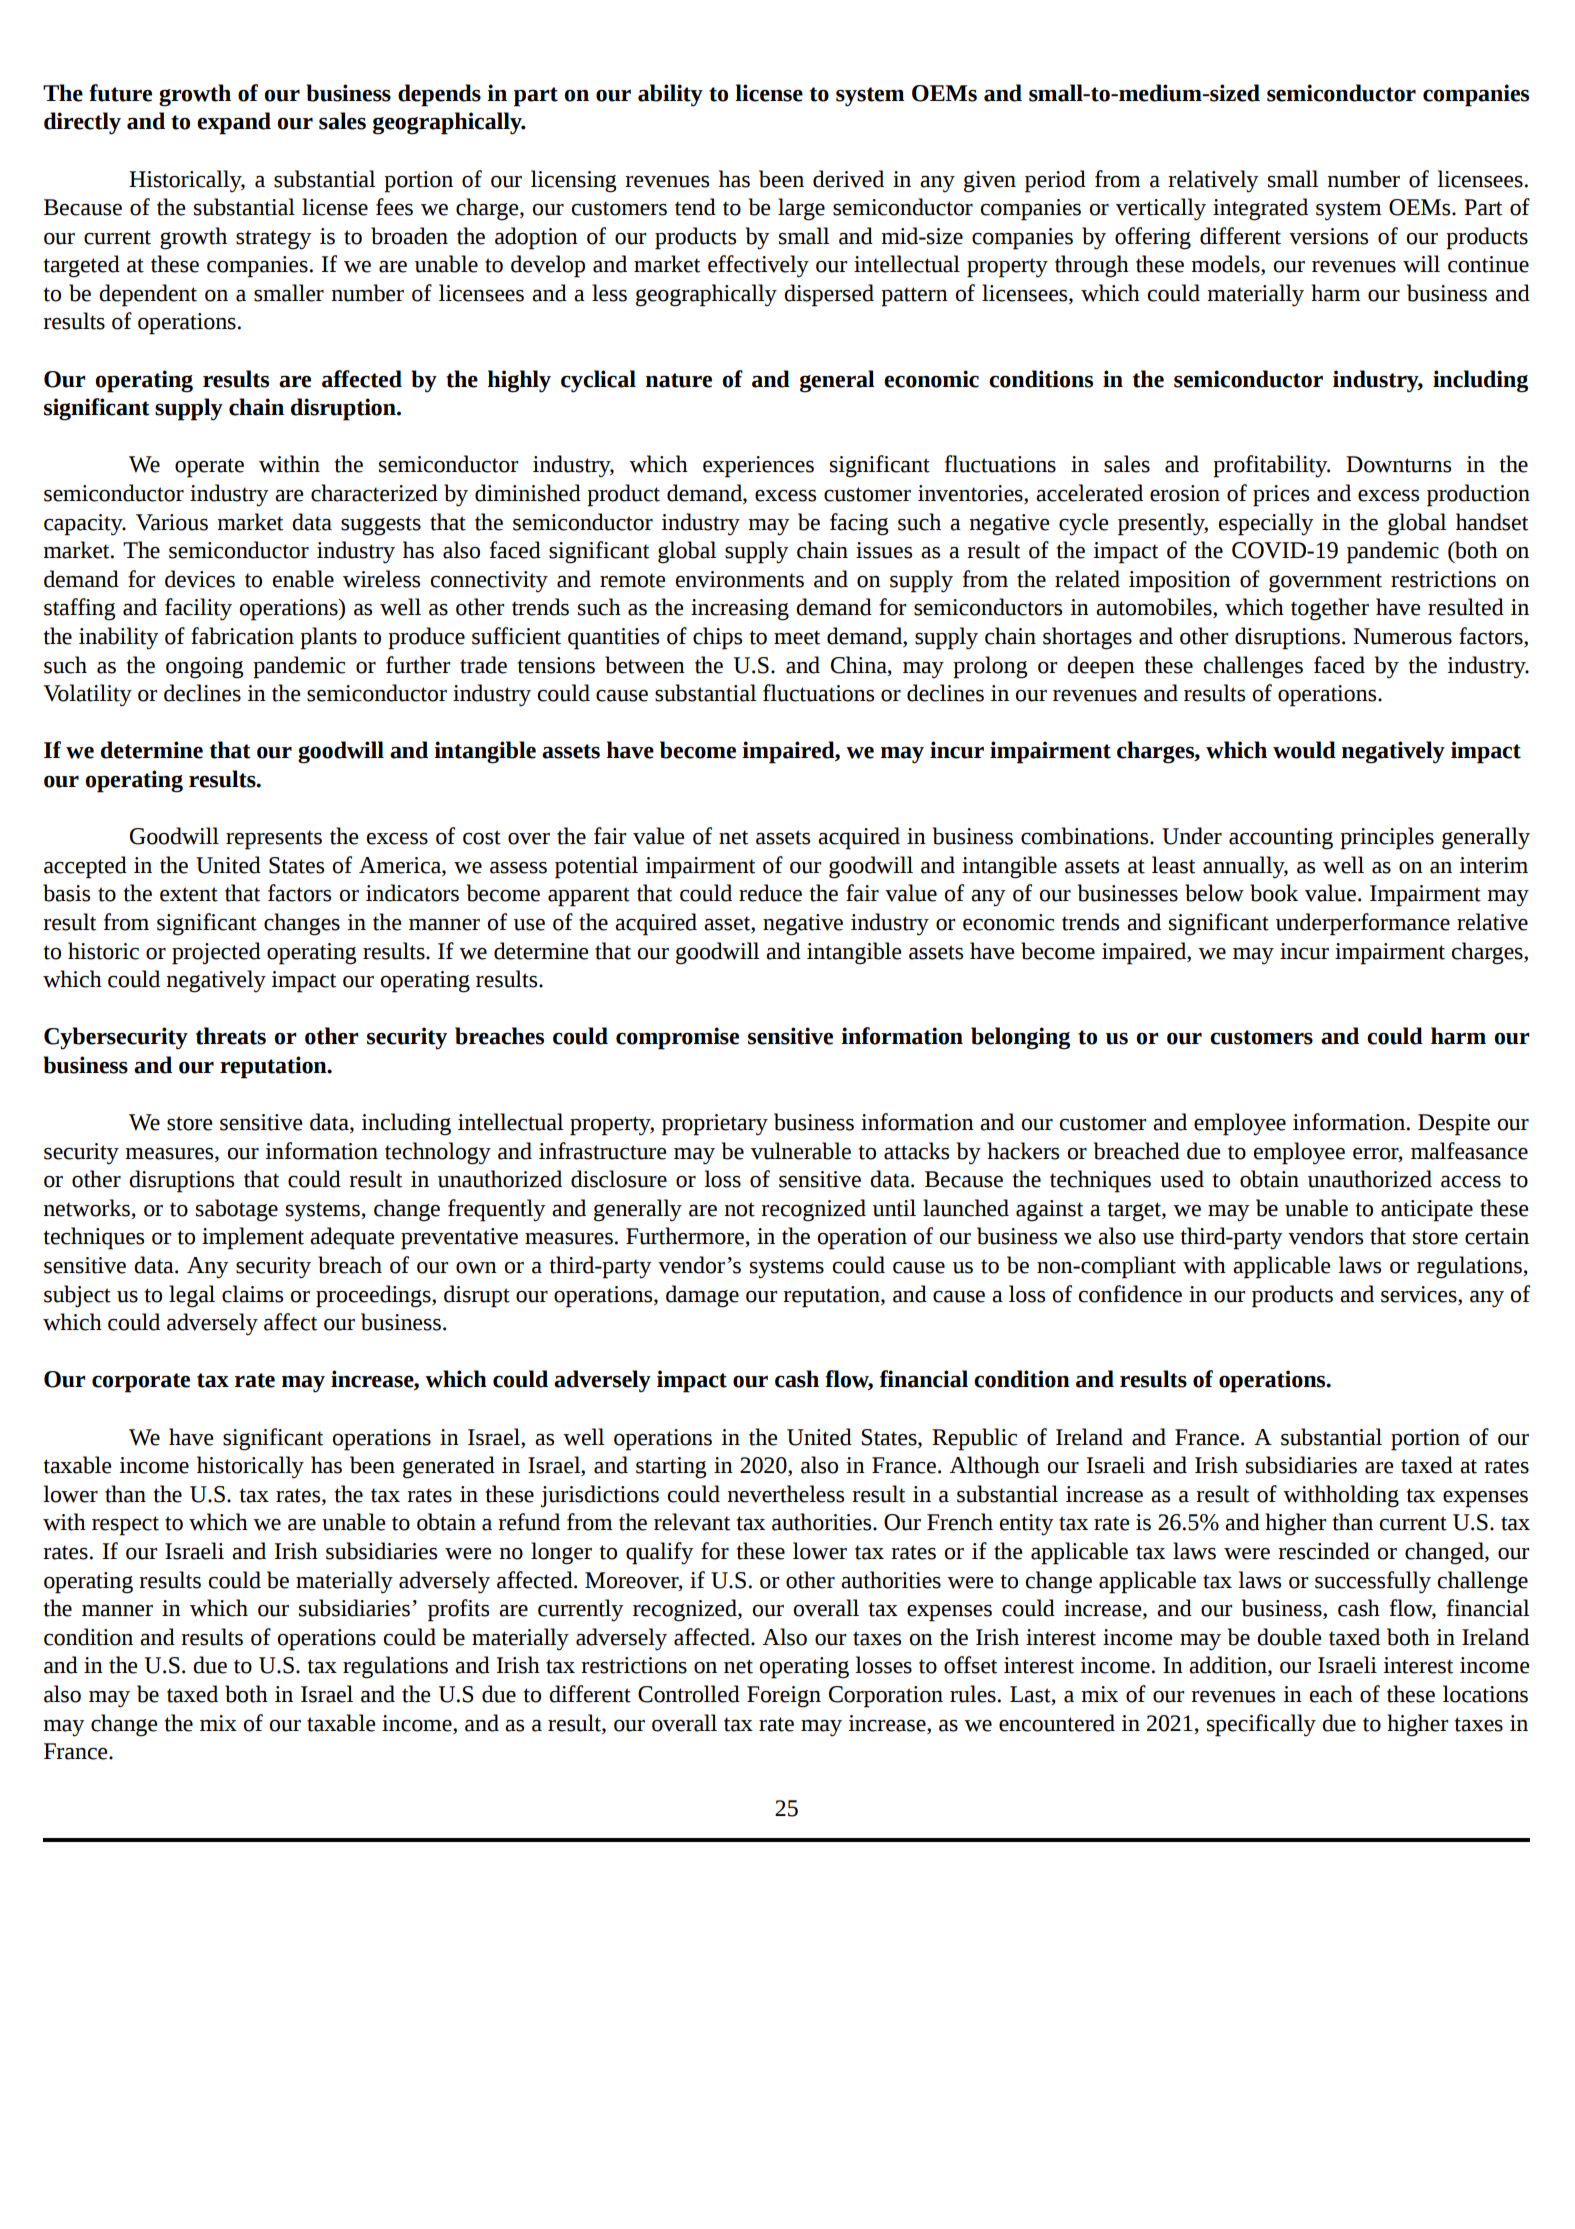  I want to click on meet, so click(797, 637).
